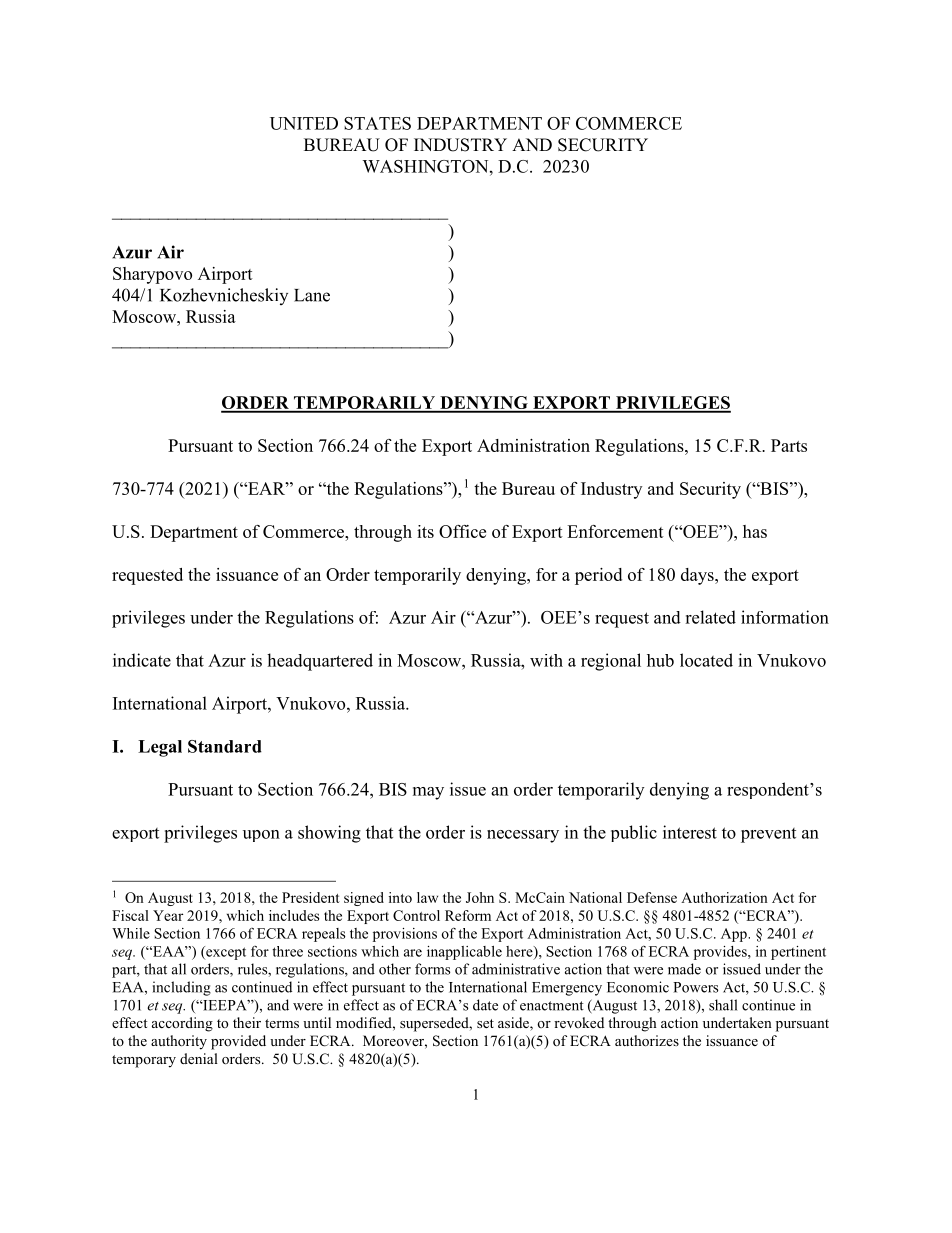 This screenshot has height=1233, width=952. Describe the element at coordinates (238, 1042) in the screenshot. I see `provided` at that location.
